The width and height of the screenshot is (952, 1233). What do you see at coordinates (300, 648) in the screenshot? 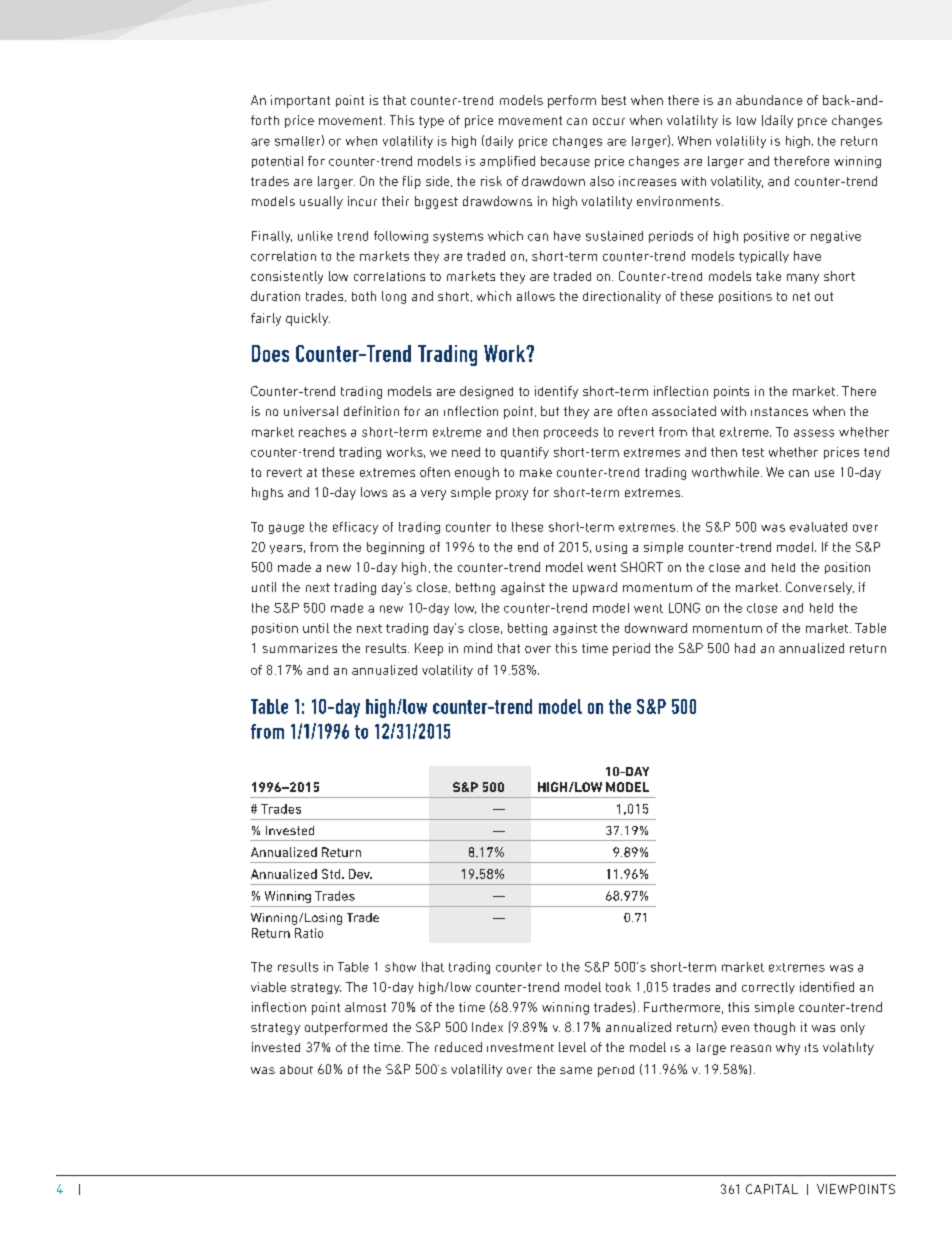
I see `summarizes` at bounding box center [300, 648].
